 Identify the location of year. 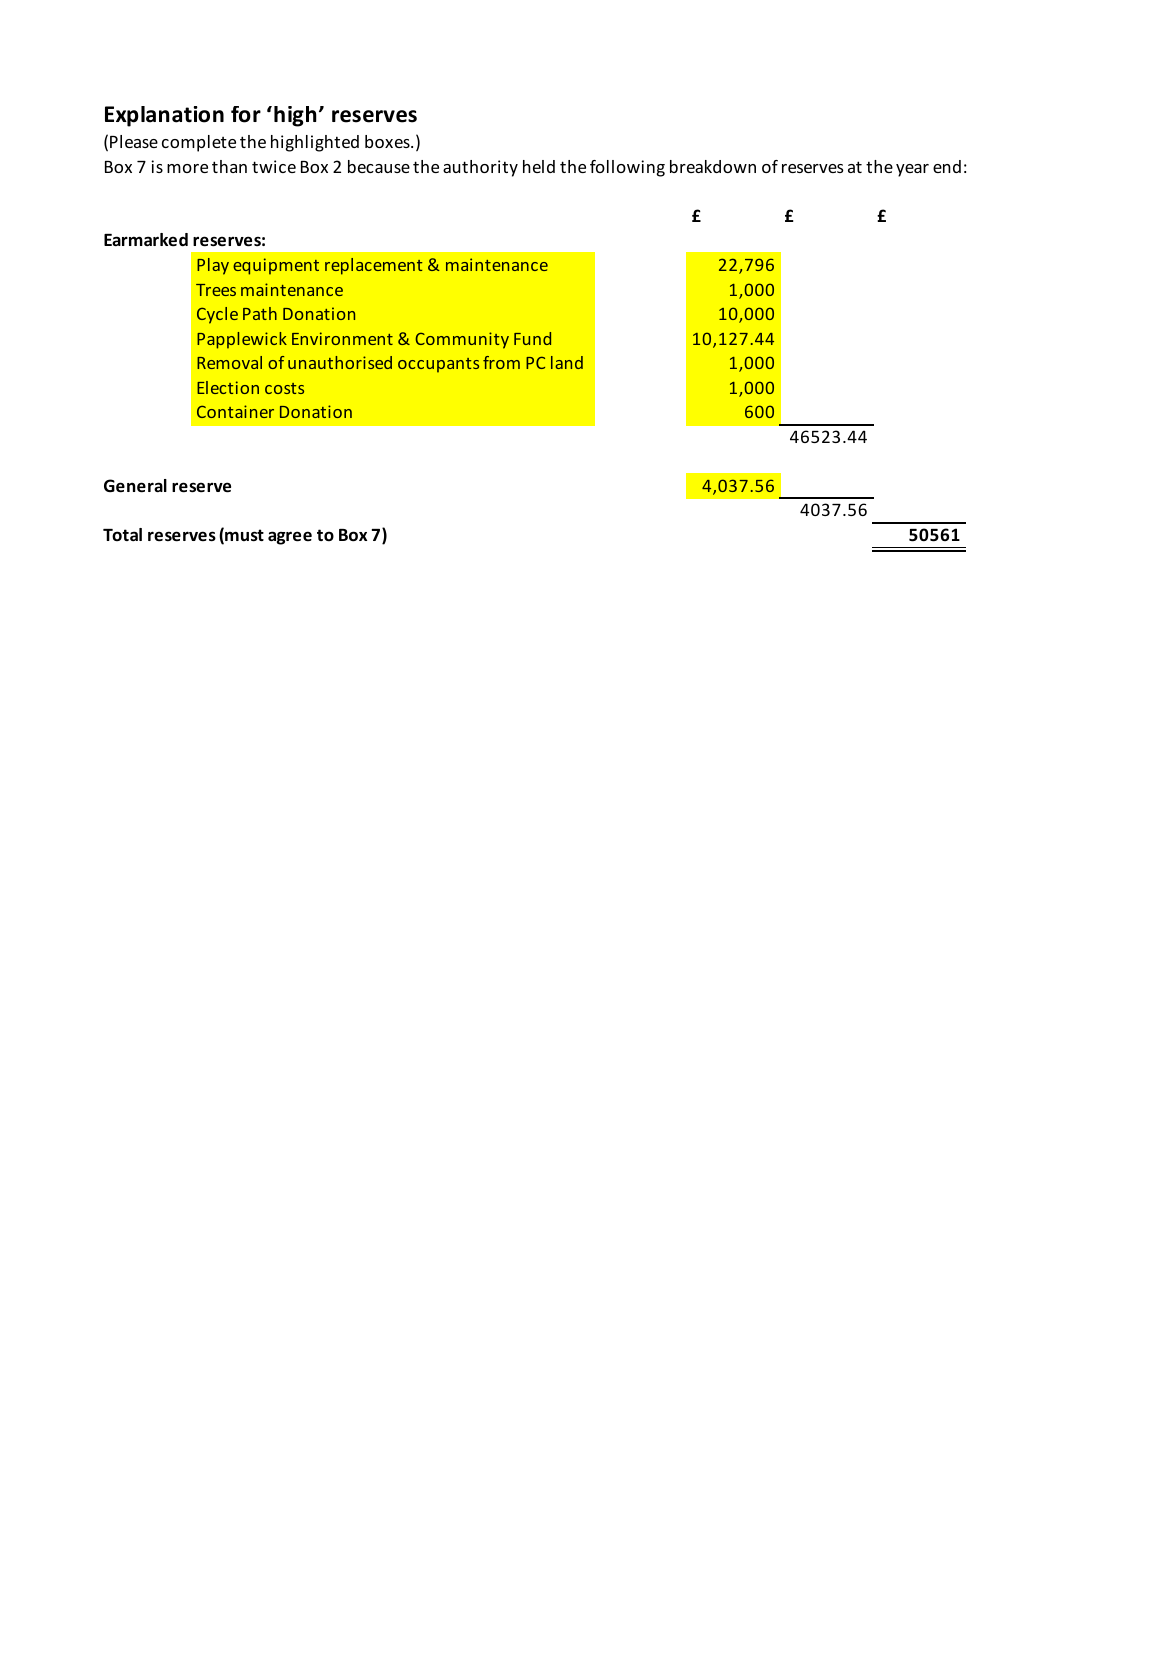
(912, 170).
